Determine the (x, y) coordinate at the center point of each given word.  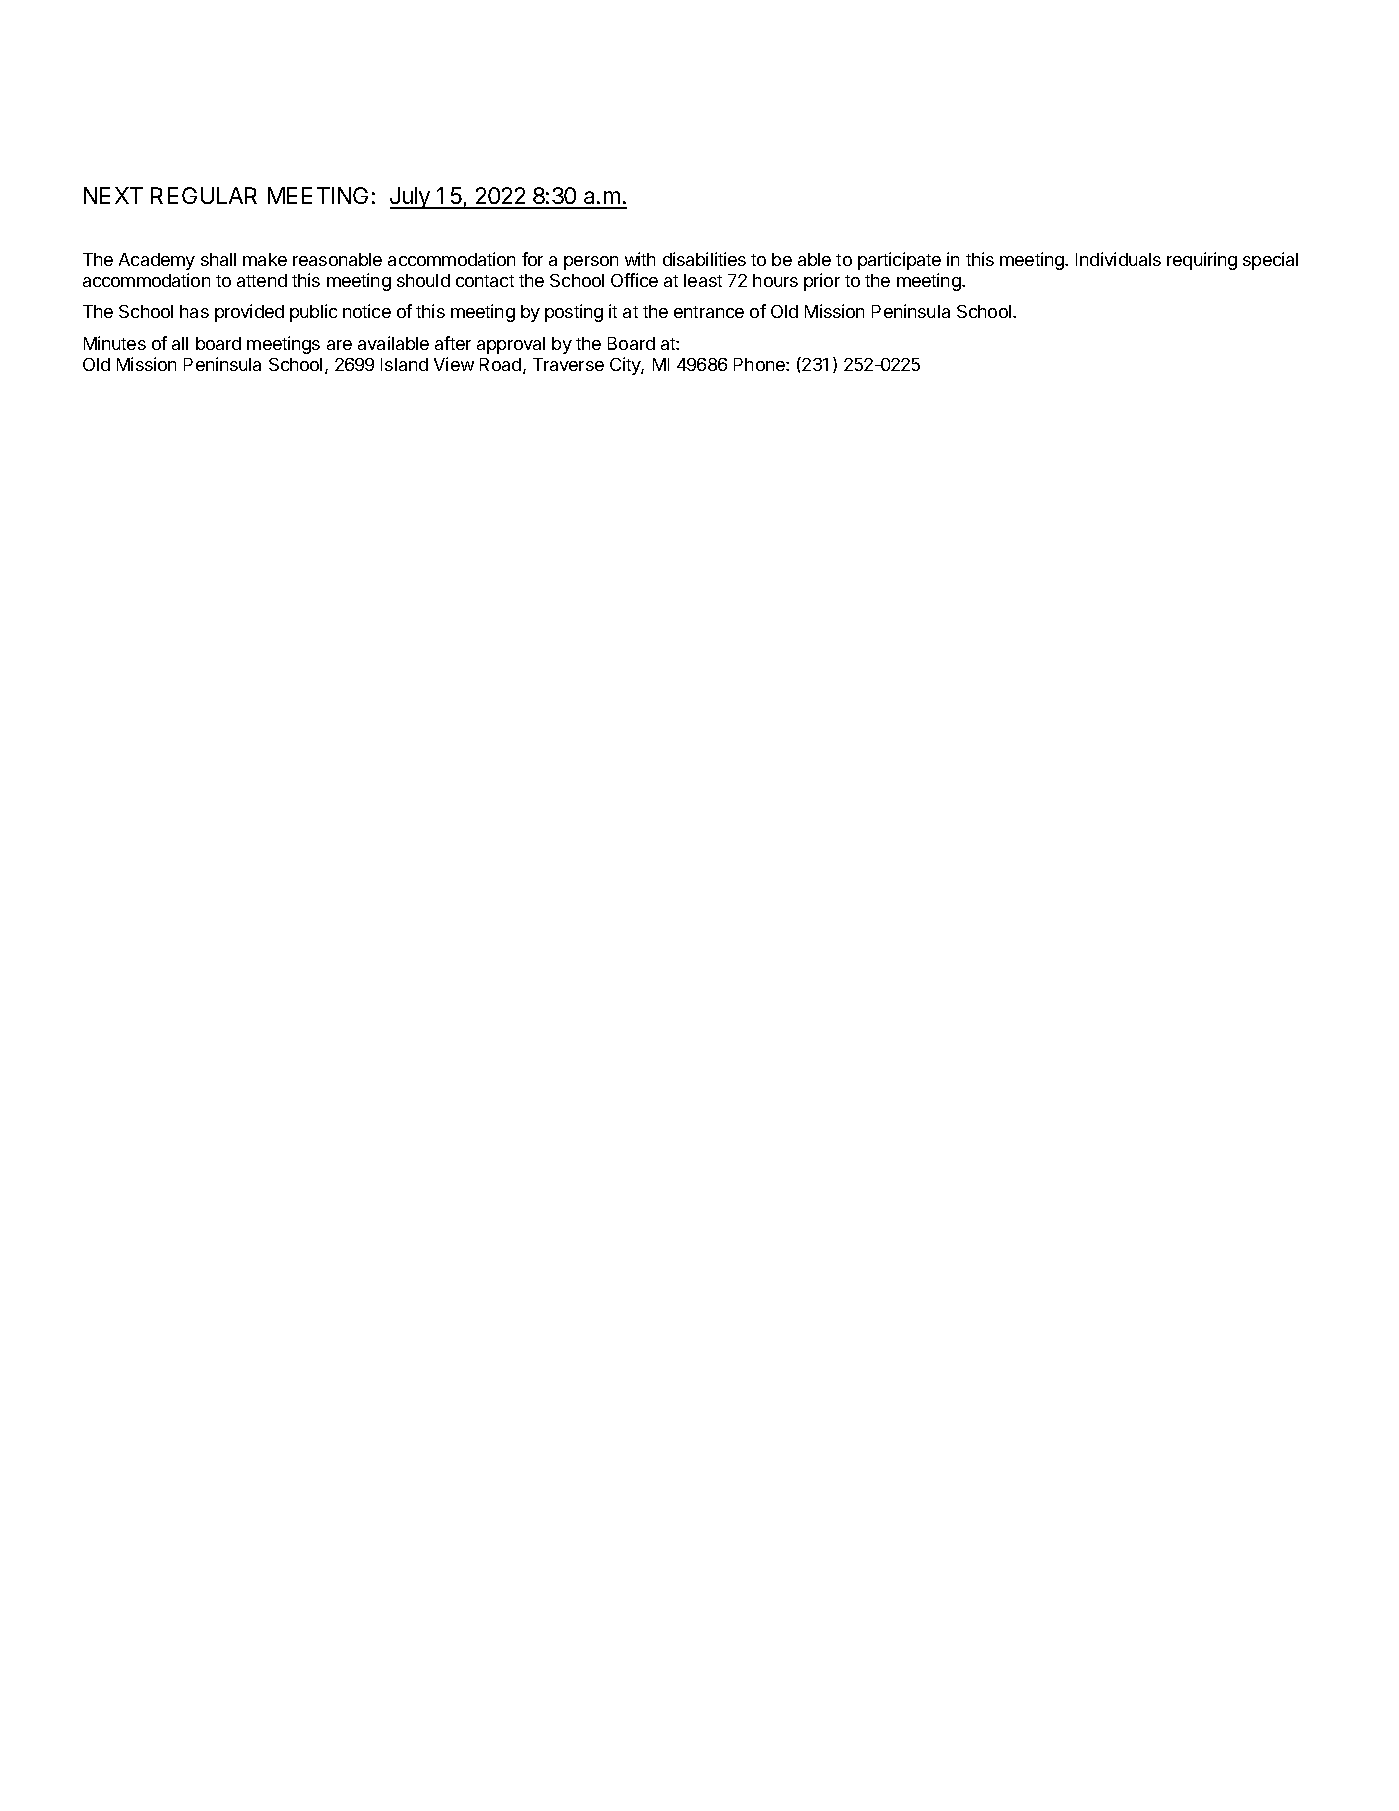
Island (404, 364)
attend (262, 280)
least (703, 280)
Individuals (1118, 259)
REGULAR (204, 195)
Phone (760, 364)
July (411, 198)
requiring (1202, 261)
